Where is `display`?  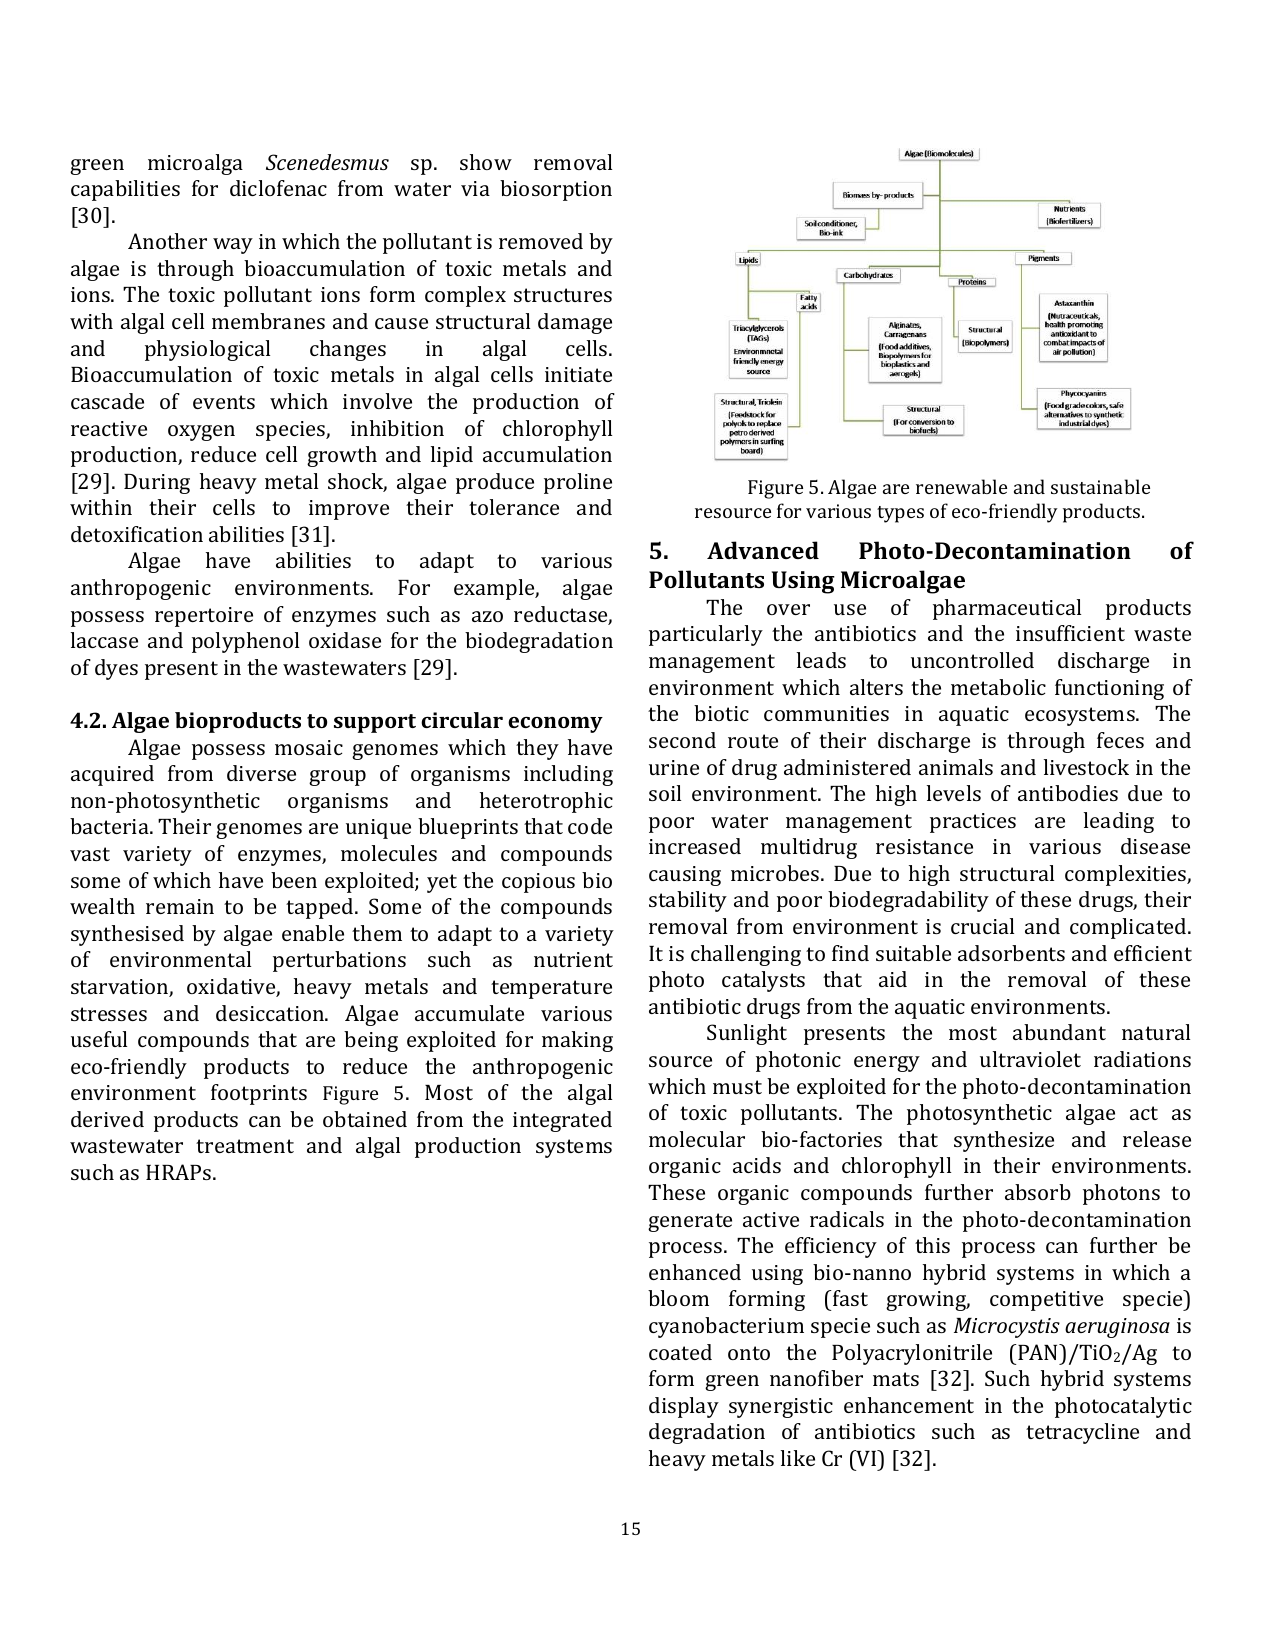 display is located at coordinates (684, 1407).
